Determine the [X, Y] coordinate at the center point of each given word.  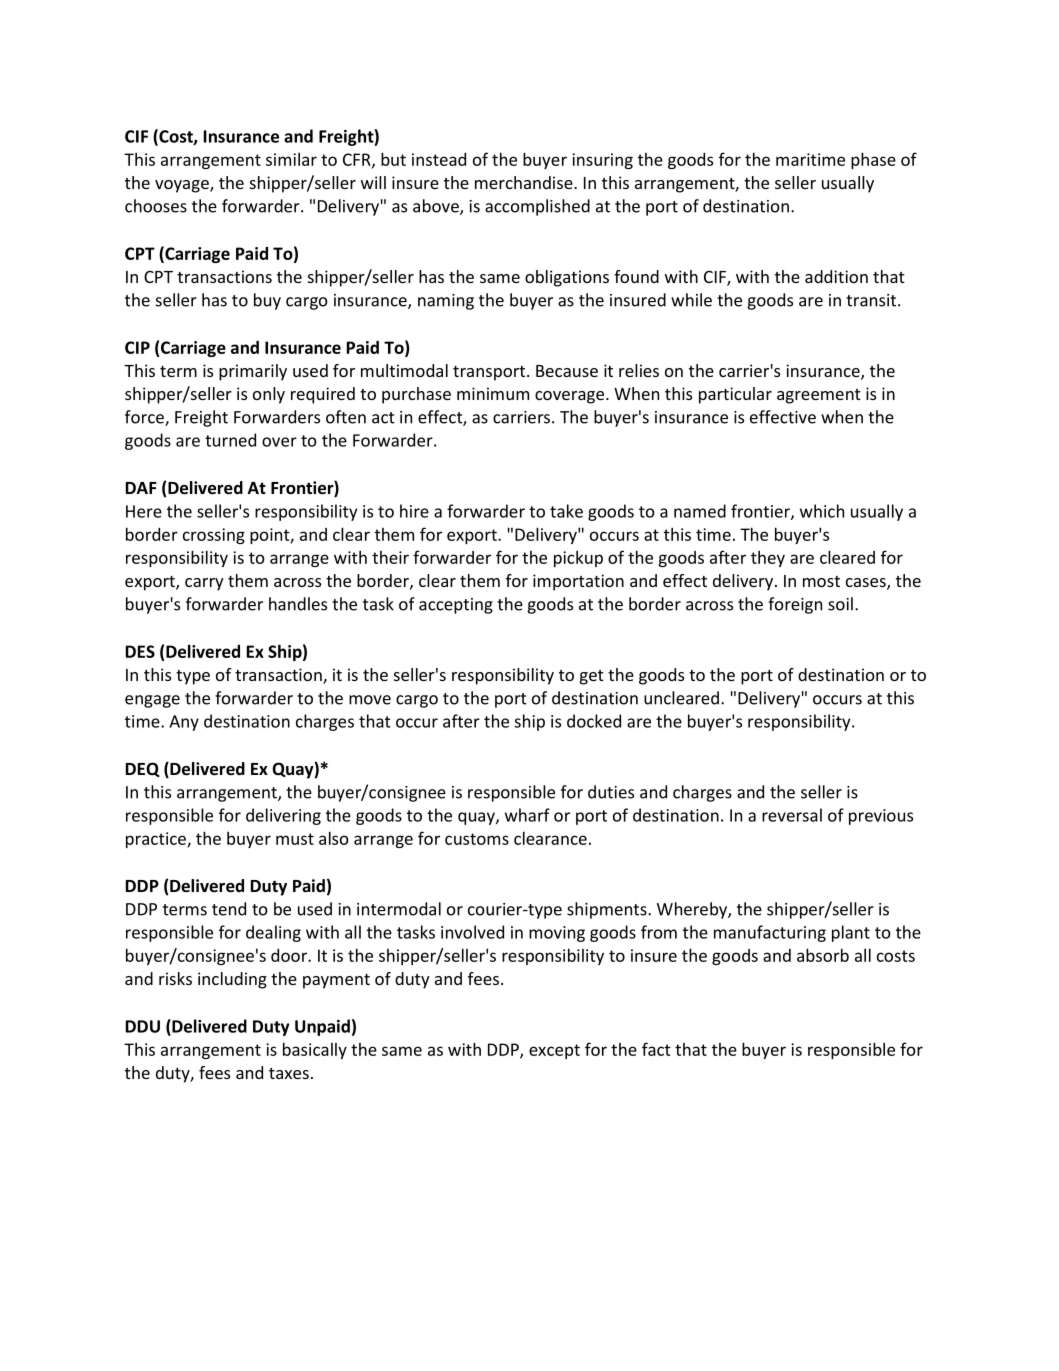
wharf [527, 815]
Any [184, 723]
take [566, 511]
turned [230, 440]
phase [873, 160]
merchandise [525, 182]
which [822, 511]
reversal [792, 815]
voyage [183, 186]
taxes [289, 1073]
